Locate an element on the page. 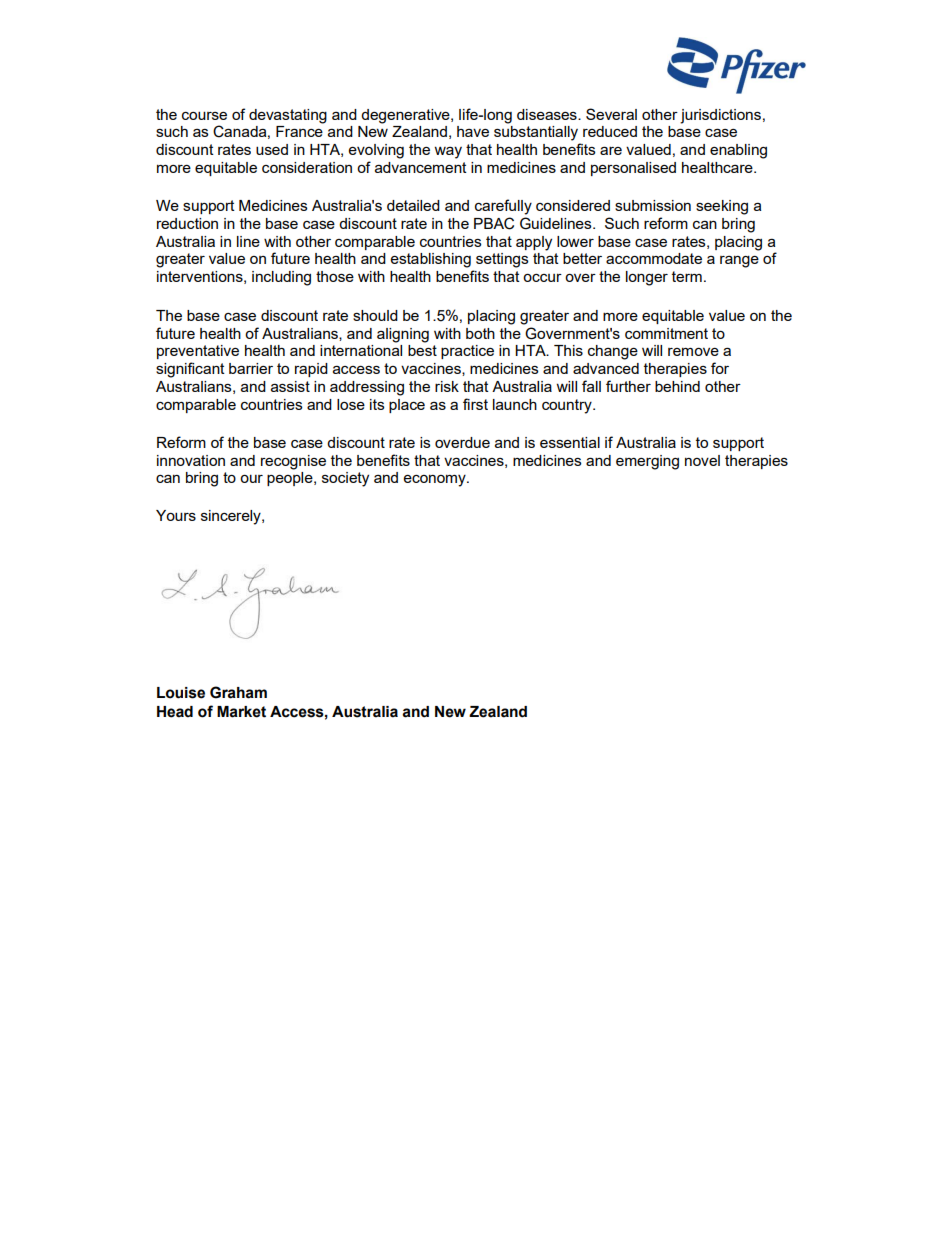  used is located at coordinates (272, 149).
